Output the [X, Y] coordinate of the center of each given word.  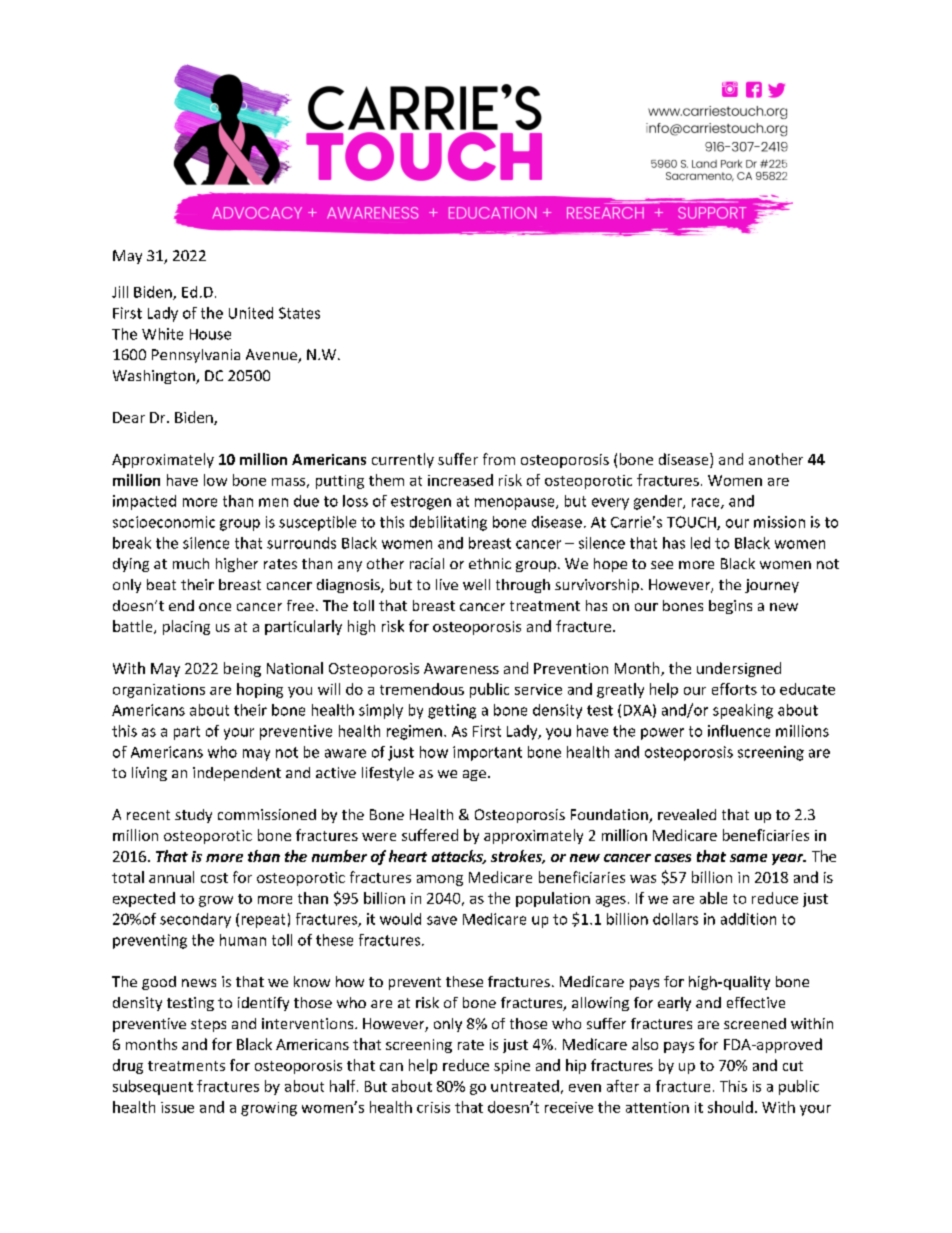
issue [177, 1107]
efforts [734, 689]
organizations [159, 691]
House [210, 334]
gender [659, 502]
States [299, 313]
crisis [433, 1107]
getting [452, 711]
